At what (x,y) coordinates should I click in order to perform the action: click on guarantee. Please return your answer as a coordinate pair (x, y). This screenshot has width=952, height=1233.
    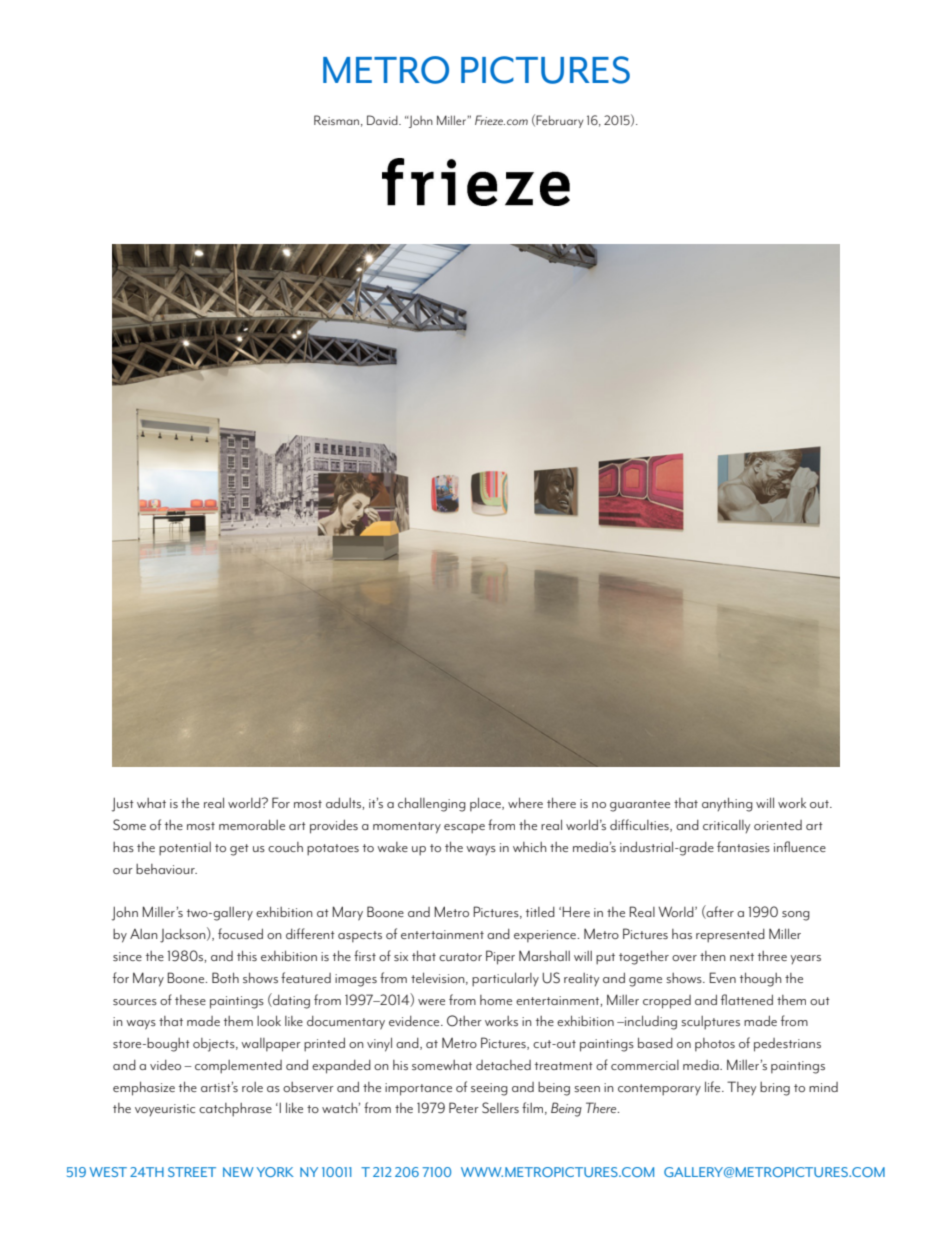
    Looking at the image, I should click on (640, 806).
